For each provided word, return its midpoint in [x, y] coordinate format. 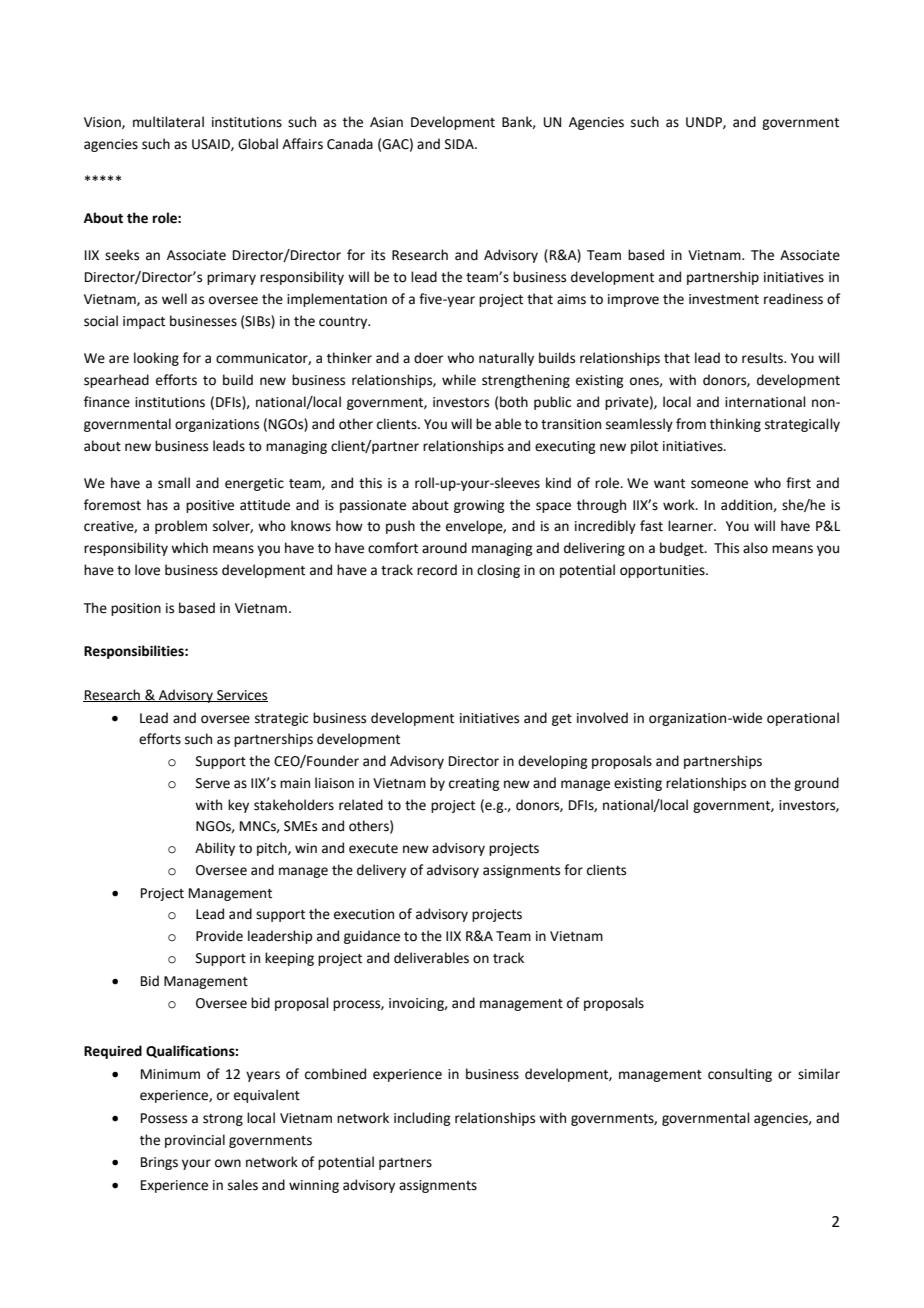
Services [241, 696]
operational [803, 719]
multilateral [168, 122]
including [422, 1119]
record [437, 570]
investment [724, 299]
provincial [195, 1141]
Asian [386, 122]
